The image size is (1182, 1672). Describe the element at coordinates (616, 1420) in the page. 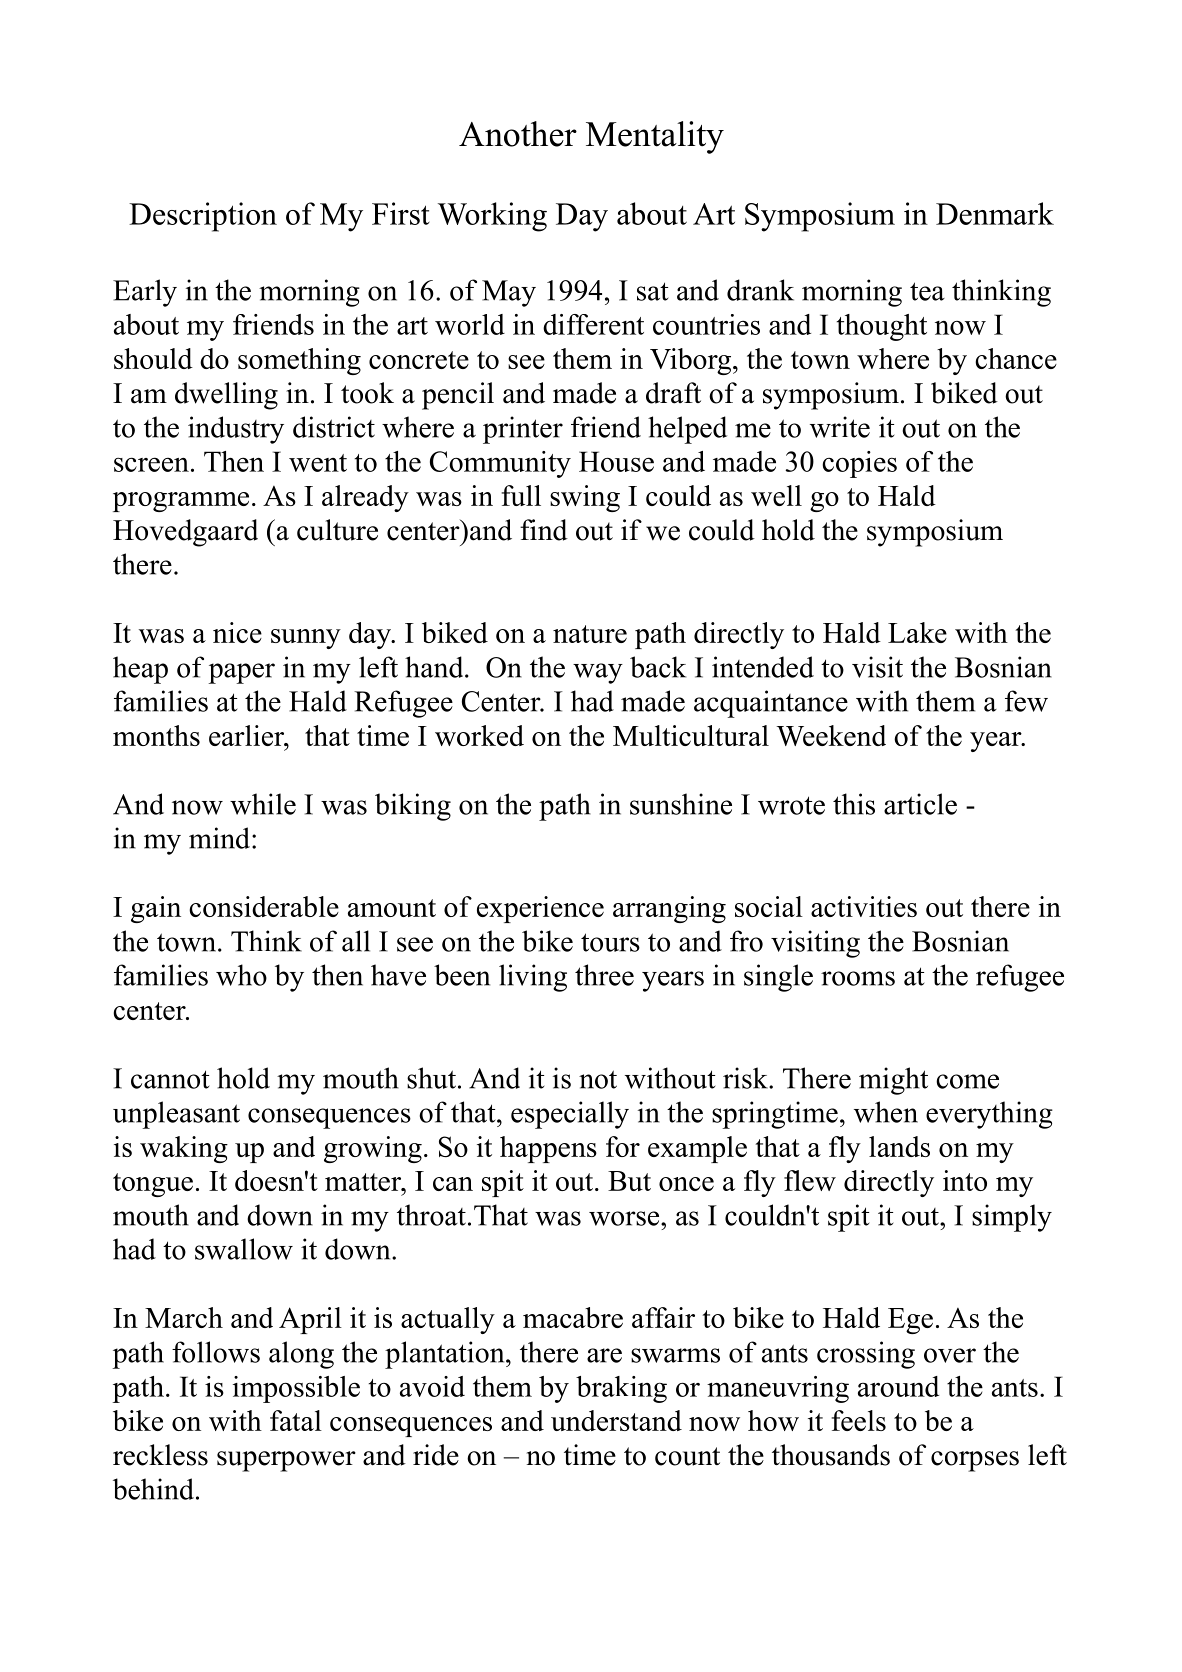

I see `understand` at that location.
